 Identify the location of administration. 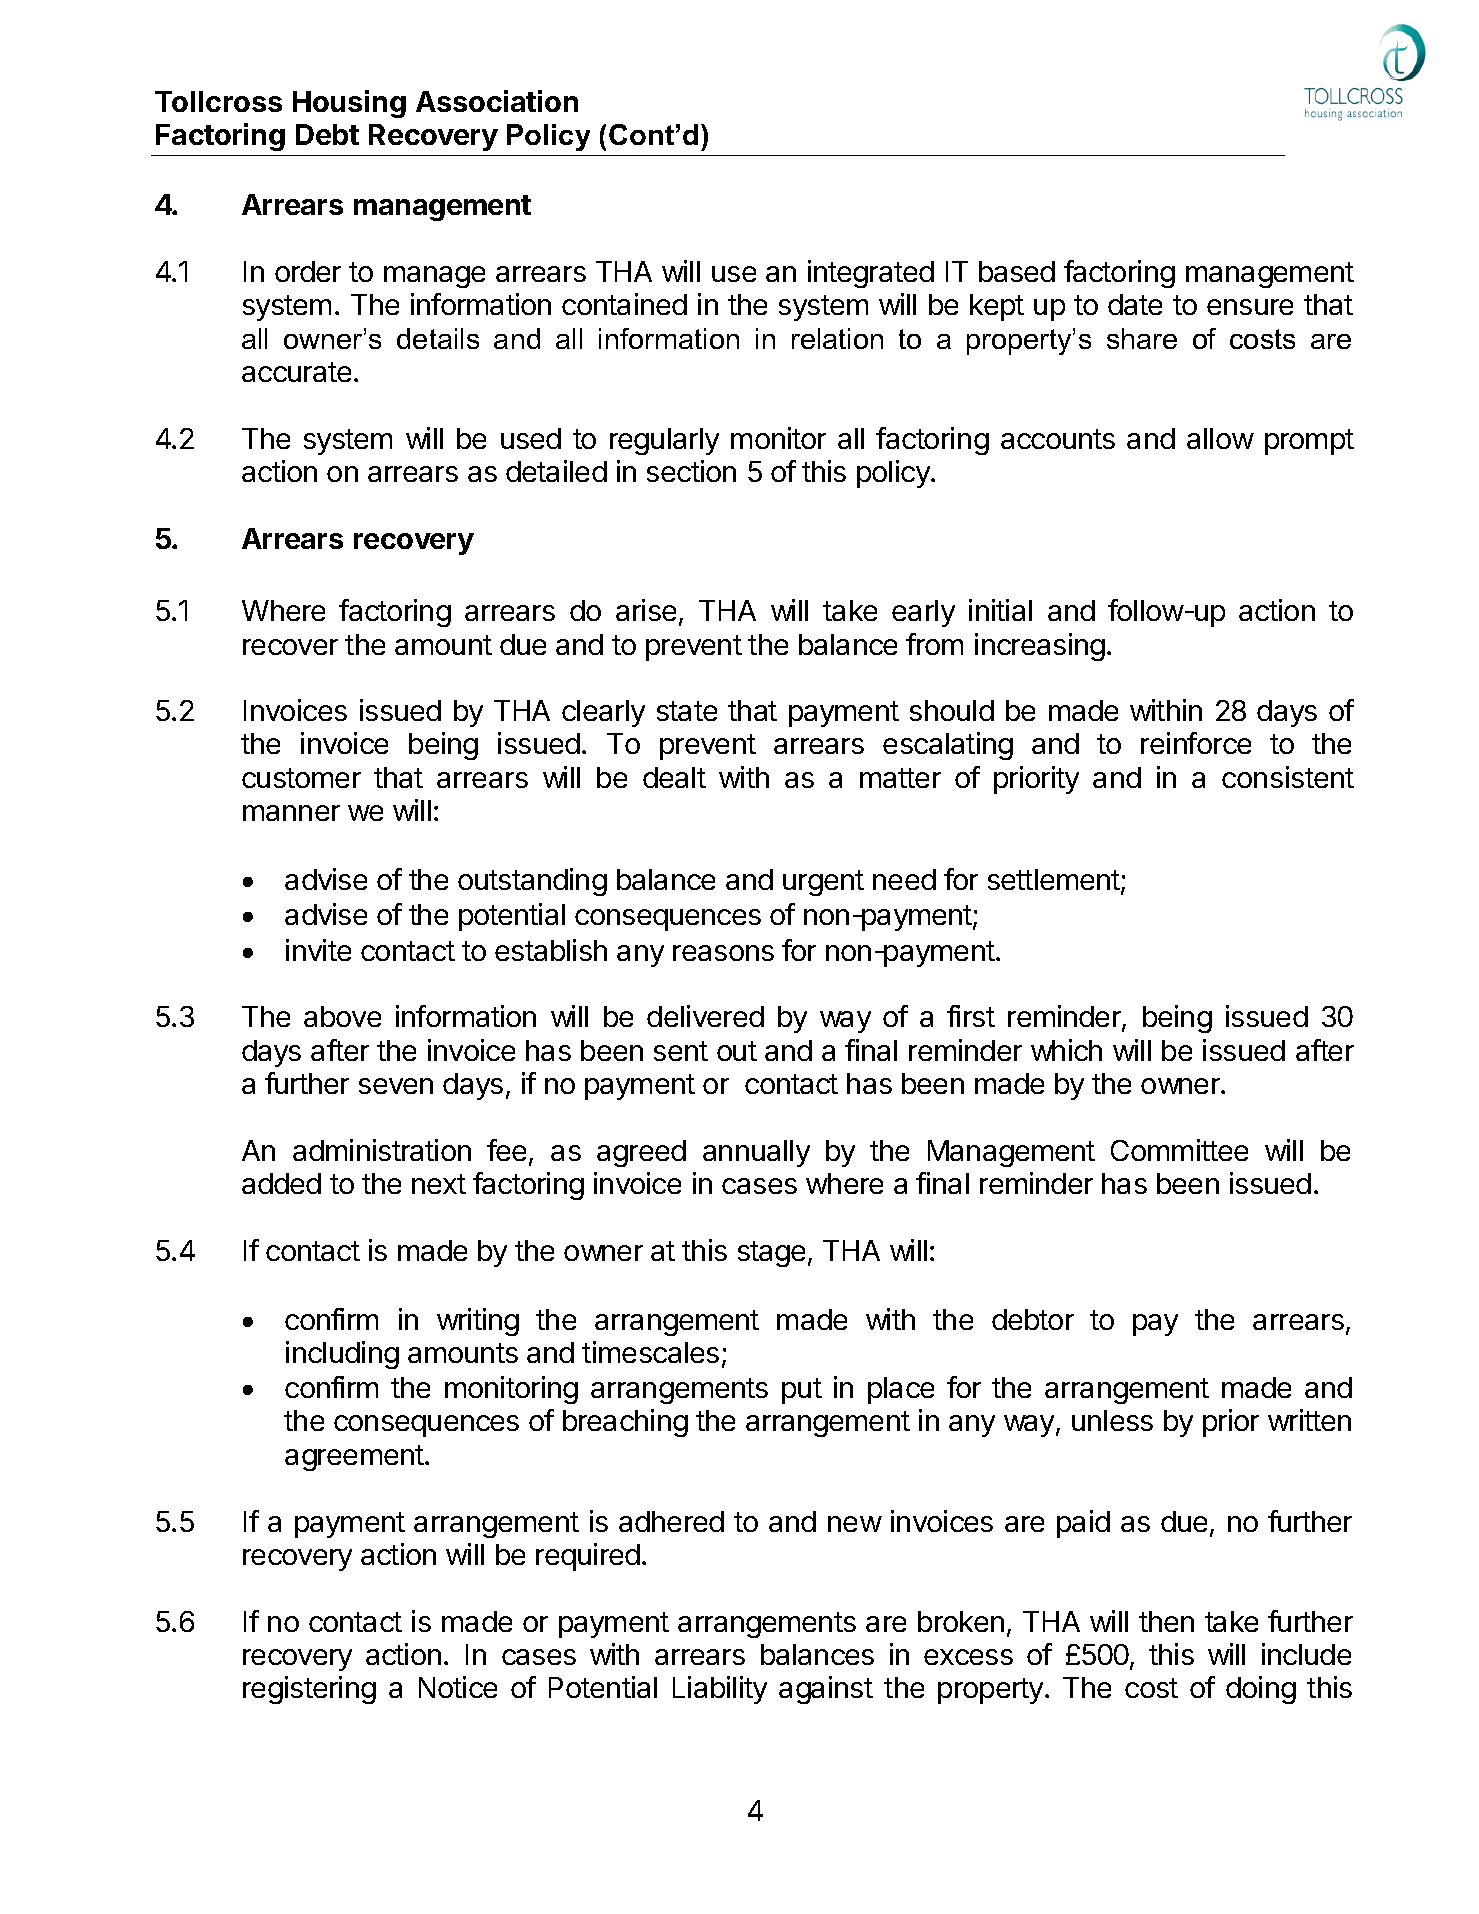
(382, 1150).
